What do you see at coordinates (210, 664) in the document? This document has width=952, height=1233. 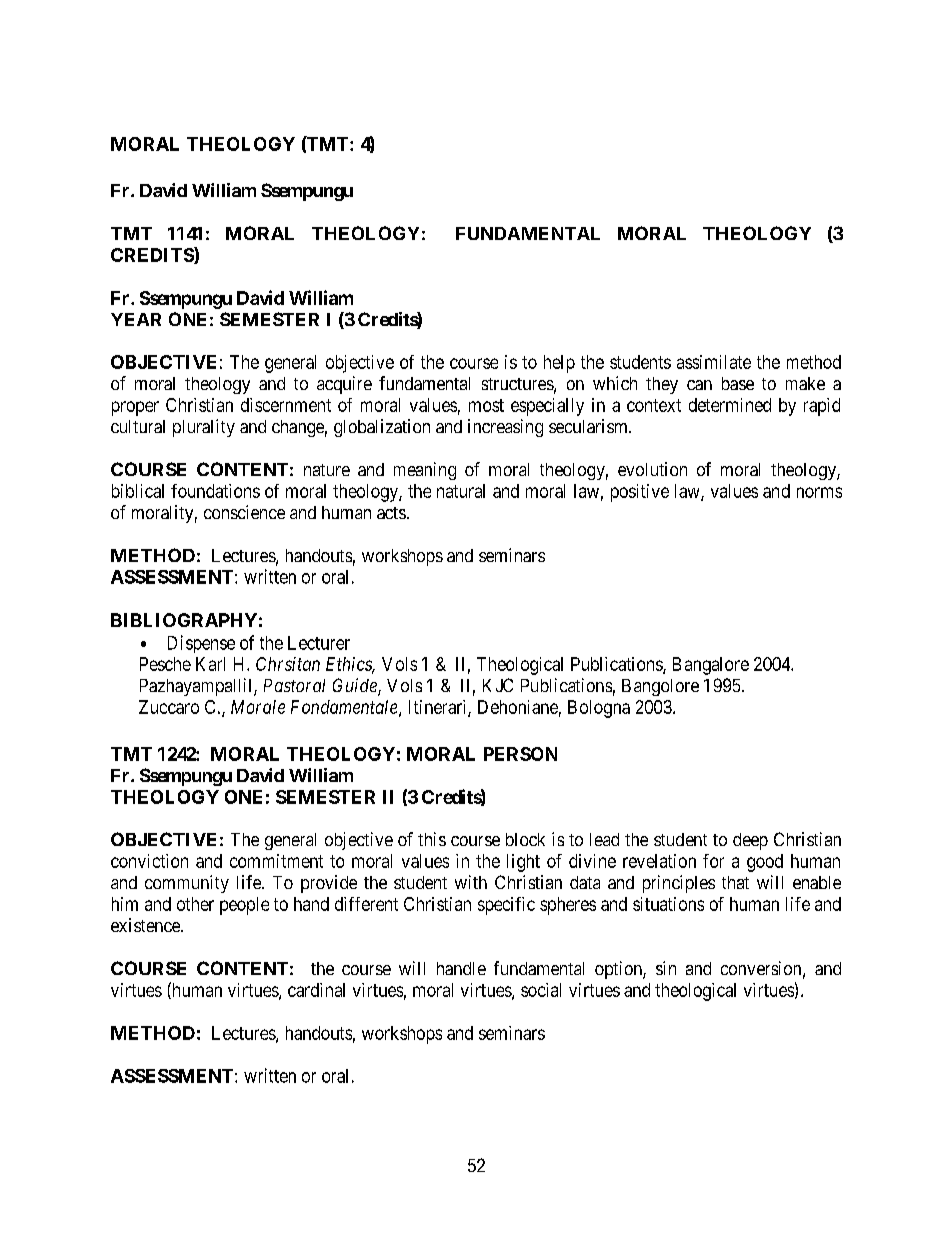 I see `Karl` at bounding box center [210, 664].
